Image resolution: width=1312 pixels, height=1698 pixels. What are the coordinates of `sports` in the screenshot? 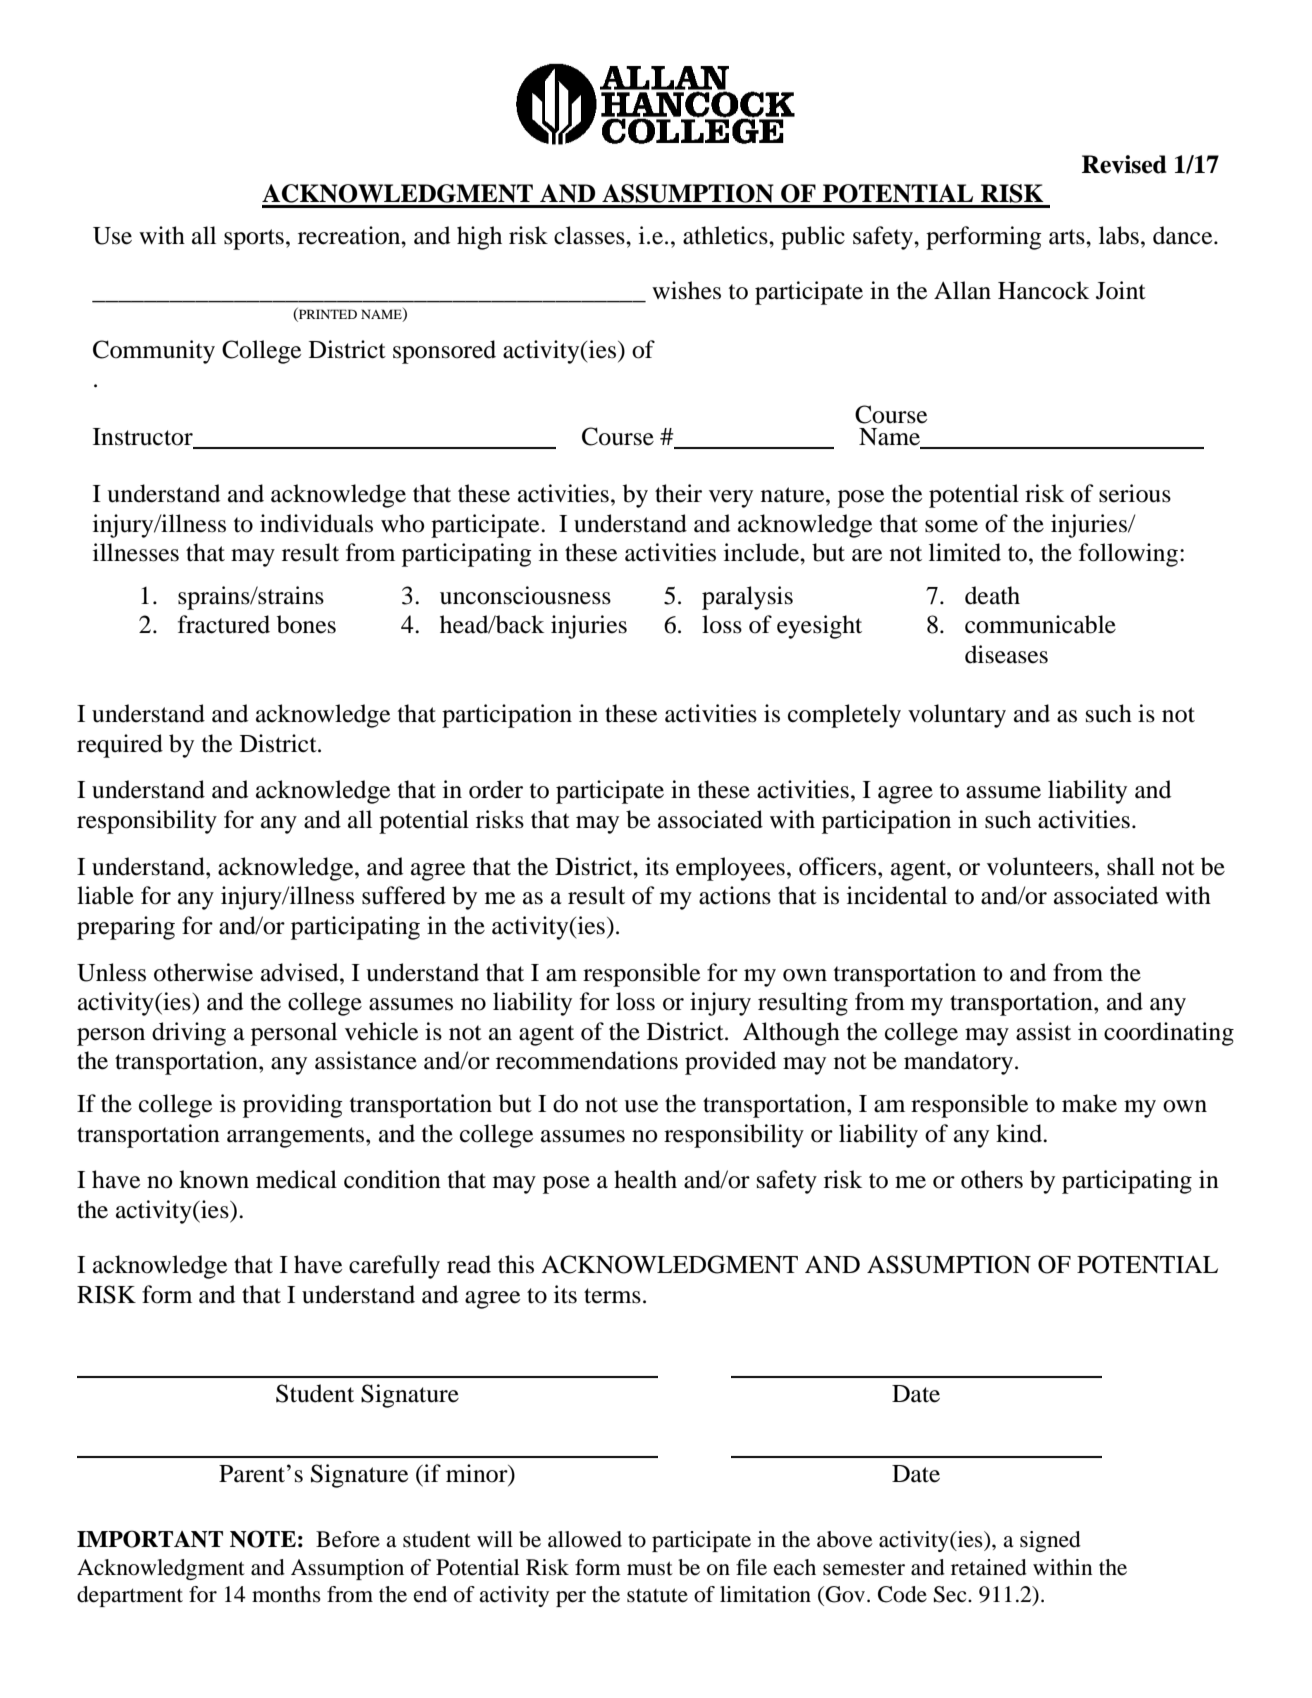 It's located at (254, 239).
